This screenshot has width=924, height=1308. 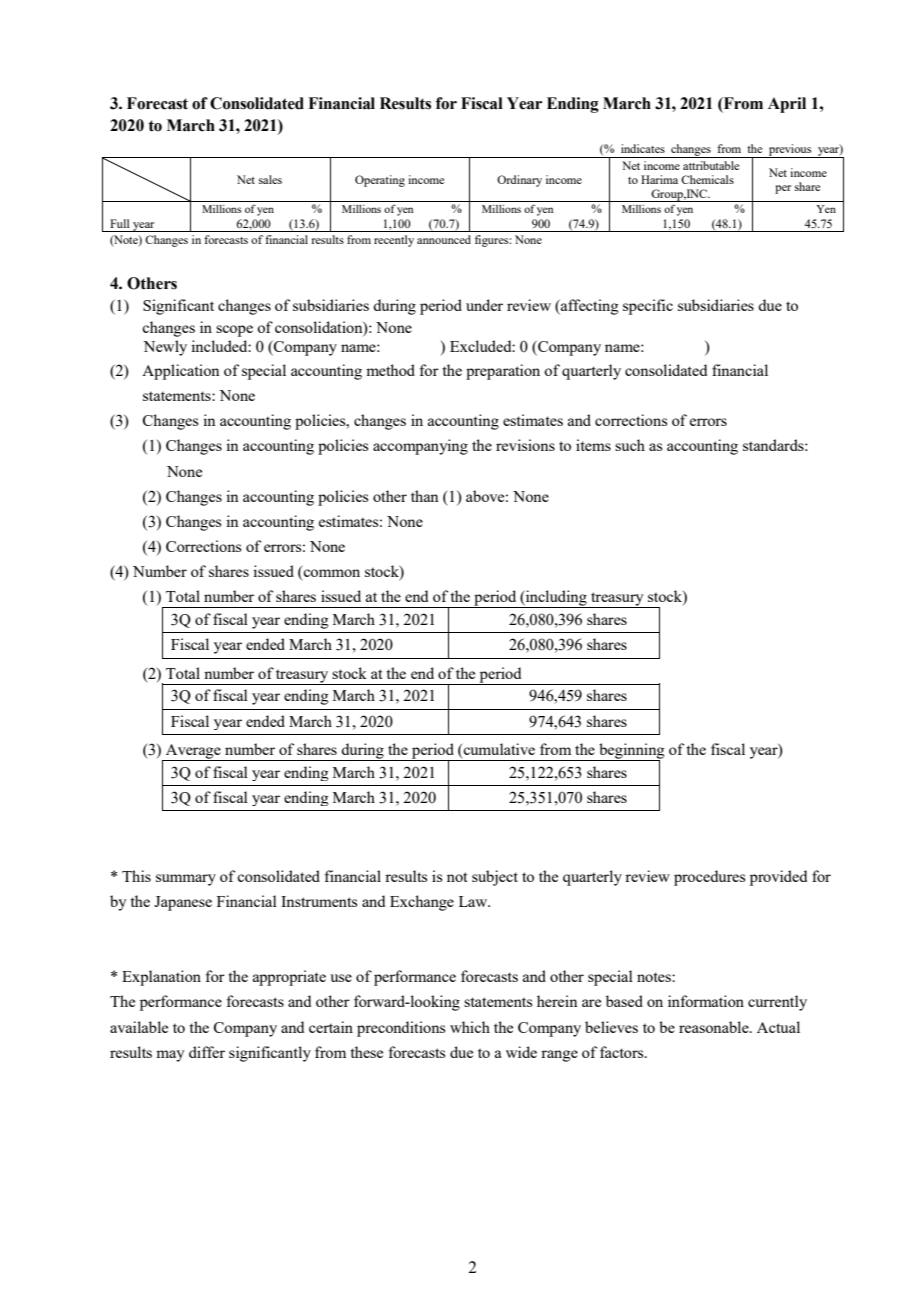 I want to click on Average, so click(x=193, y=752).
